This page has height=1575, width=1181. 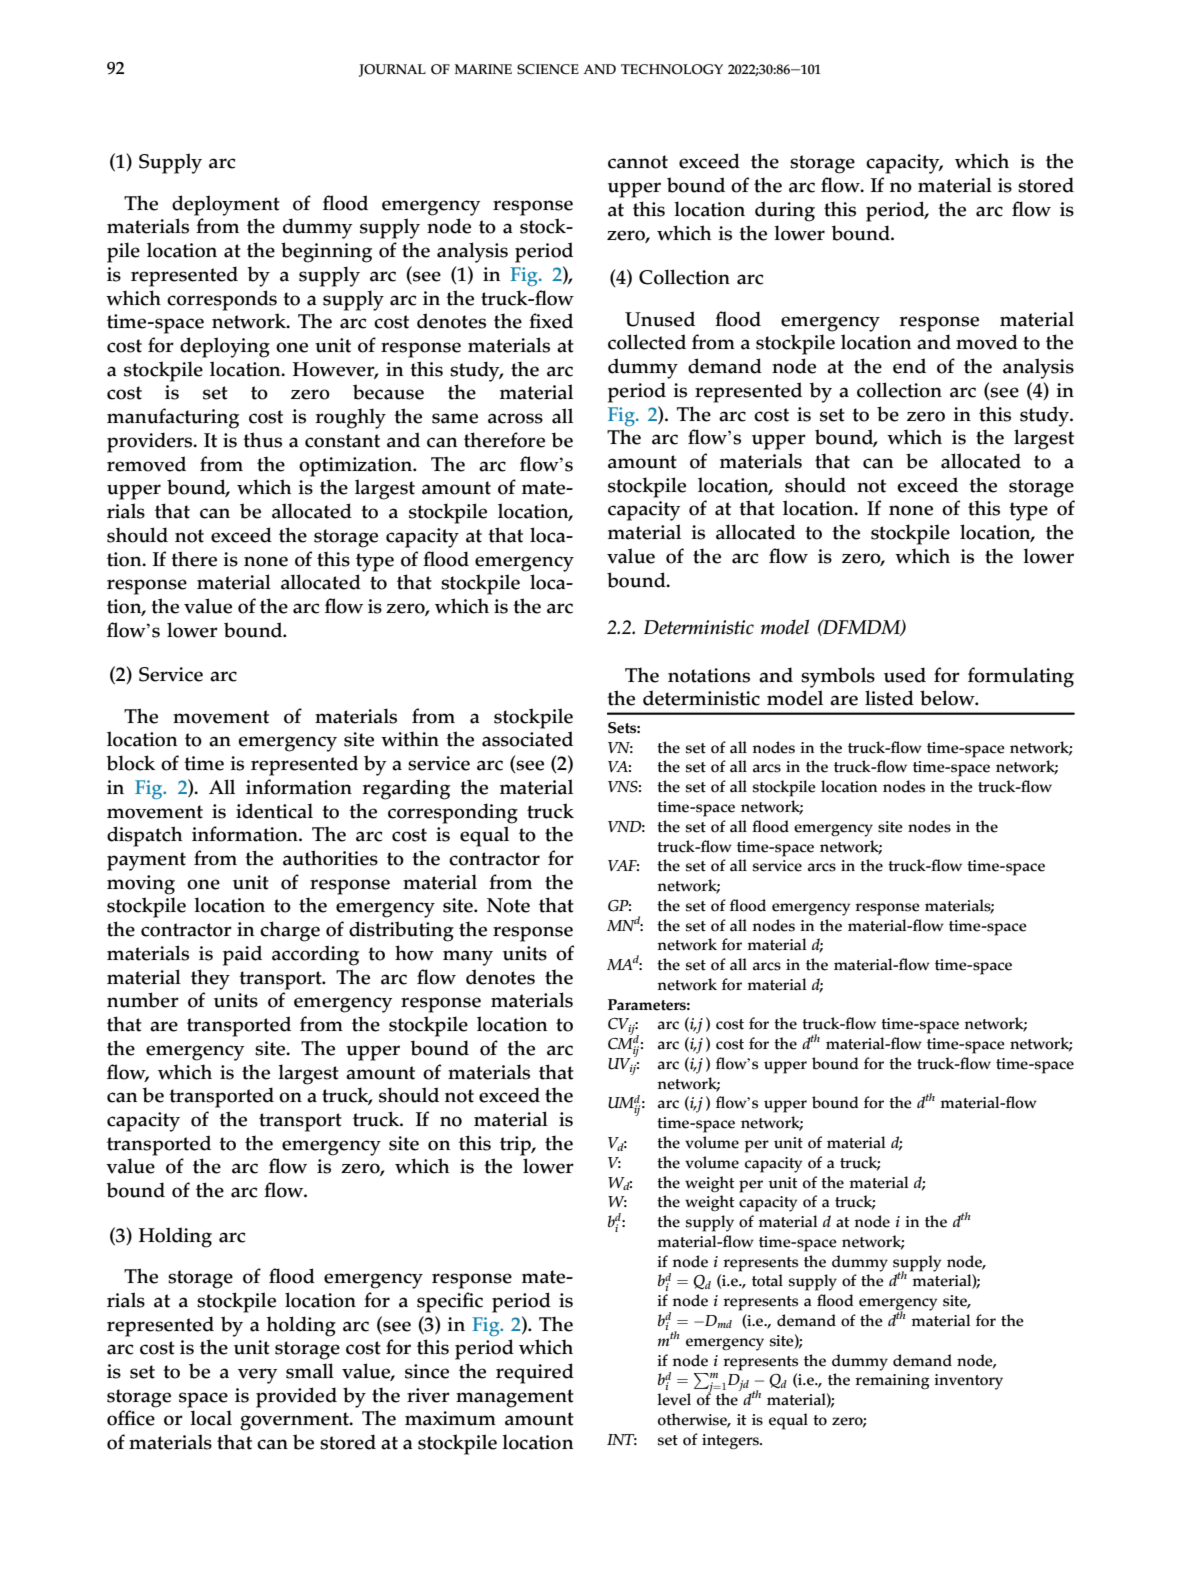 I want to click on deployment, so click(x=226, y=205).
